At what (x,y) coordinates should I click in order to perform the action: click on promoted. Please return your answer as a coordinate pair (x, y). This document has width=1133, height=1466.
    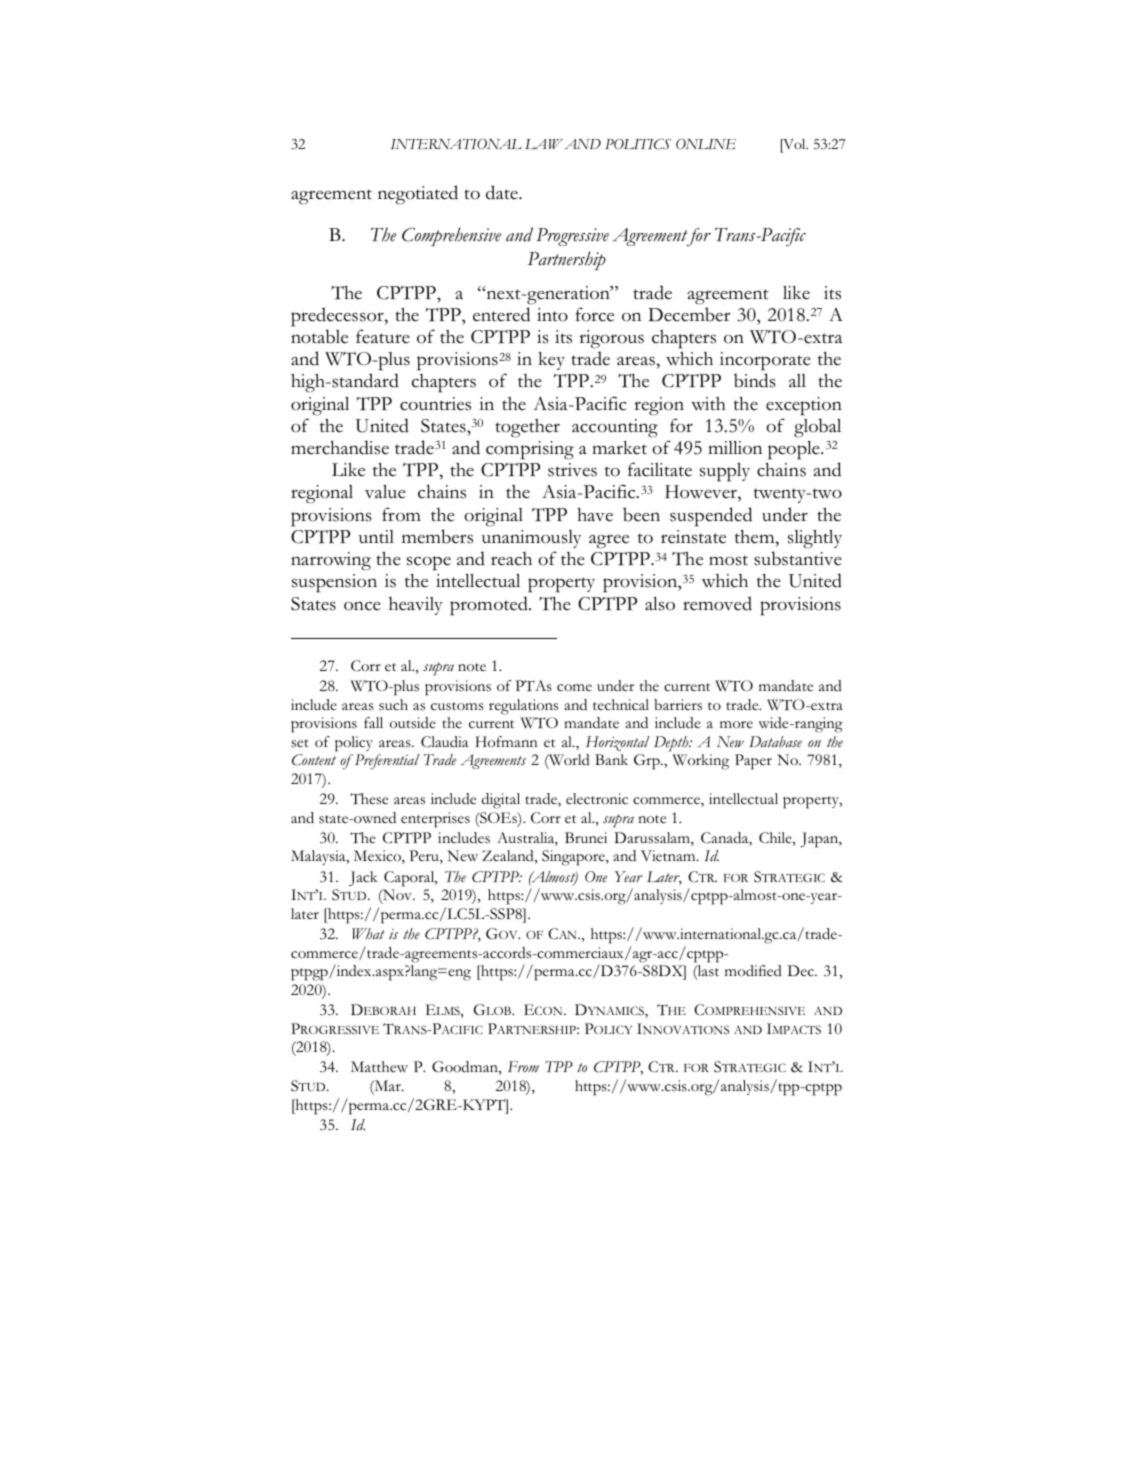
    Looking at the image, I should click on (490, 606).
